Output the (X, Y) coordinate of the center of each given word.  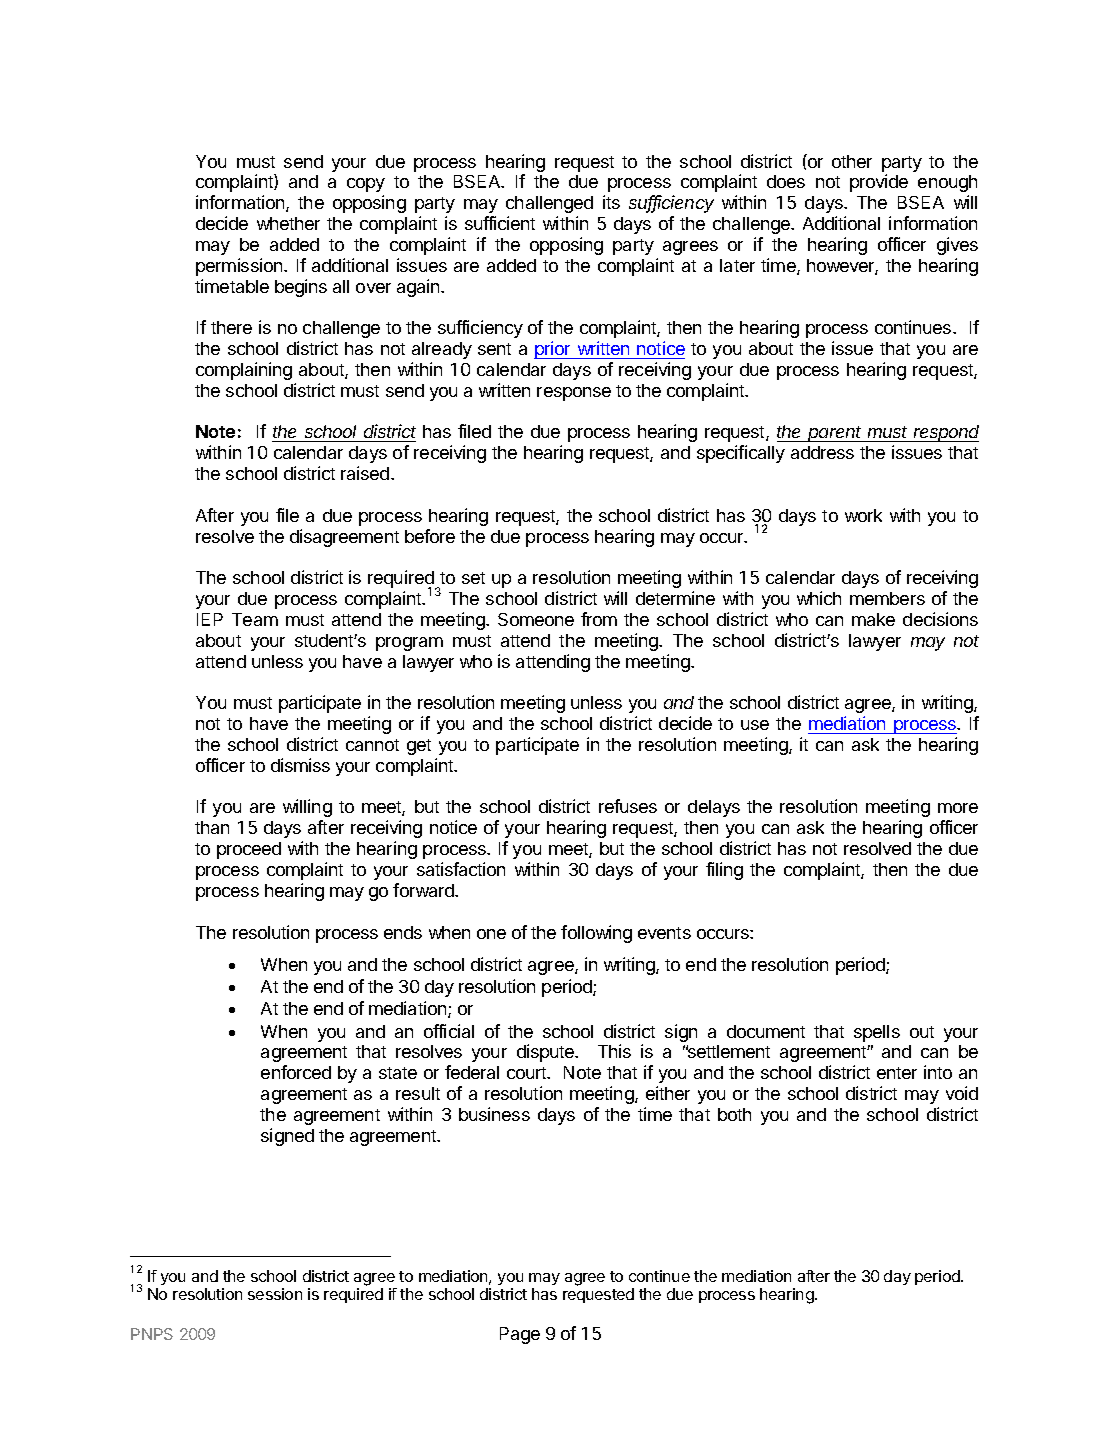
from (599, 619)
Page (520, 1335)
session (275, 1294)
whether (288, 223)
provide (879, 183)
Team (255, 619)
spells (877, 1033)
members (887, 598)
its (611, 202)
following (596, 934)
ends (403, 932)
